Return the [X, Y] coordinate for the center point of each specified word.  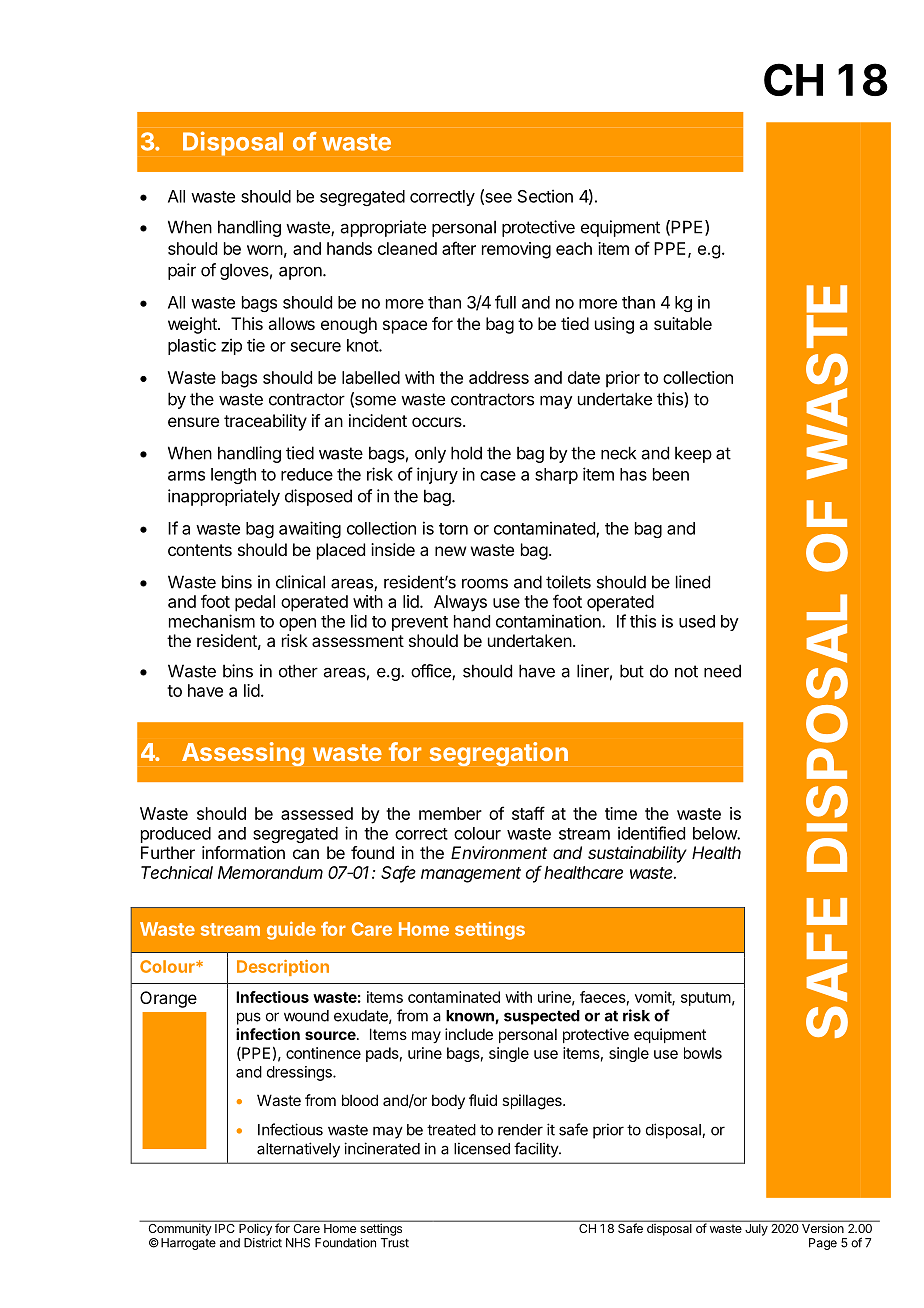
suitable [683, 323]
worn [265, 250]
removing [516, 250]
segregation [499, 754]
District [263, 1243]
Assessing [243, 754]
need [722, 671]
